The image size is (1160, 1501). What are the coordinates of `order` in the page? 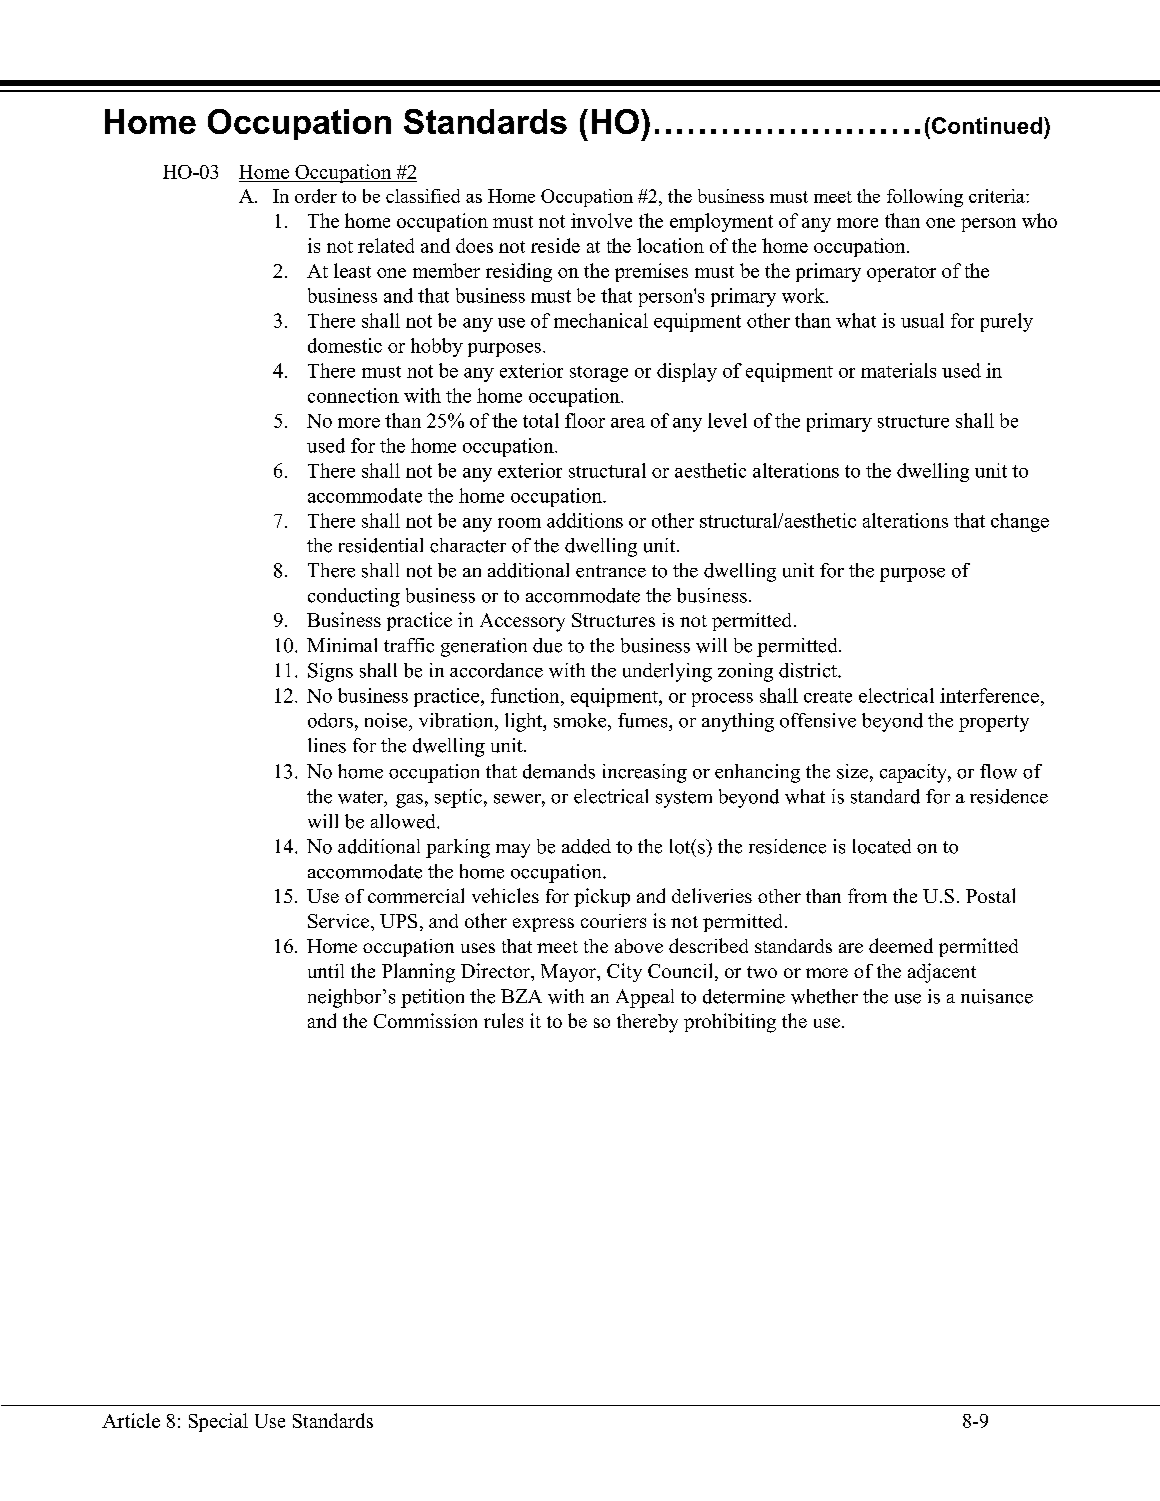 It's located at (316, 196).
